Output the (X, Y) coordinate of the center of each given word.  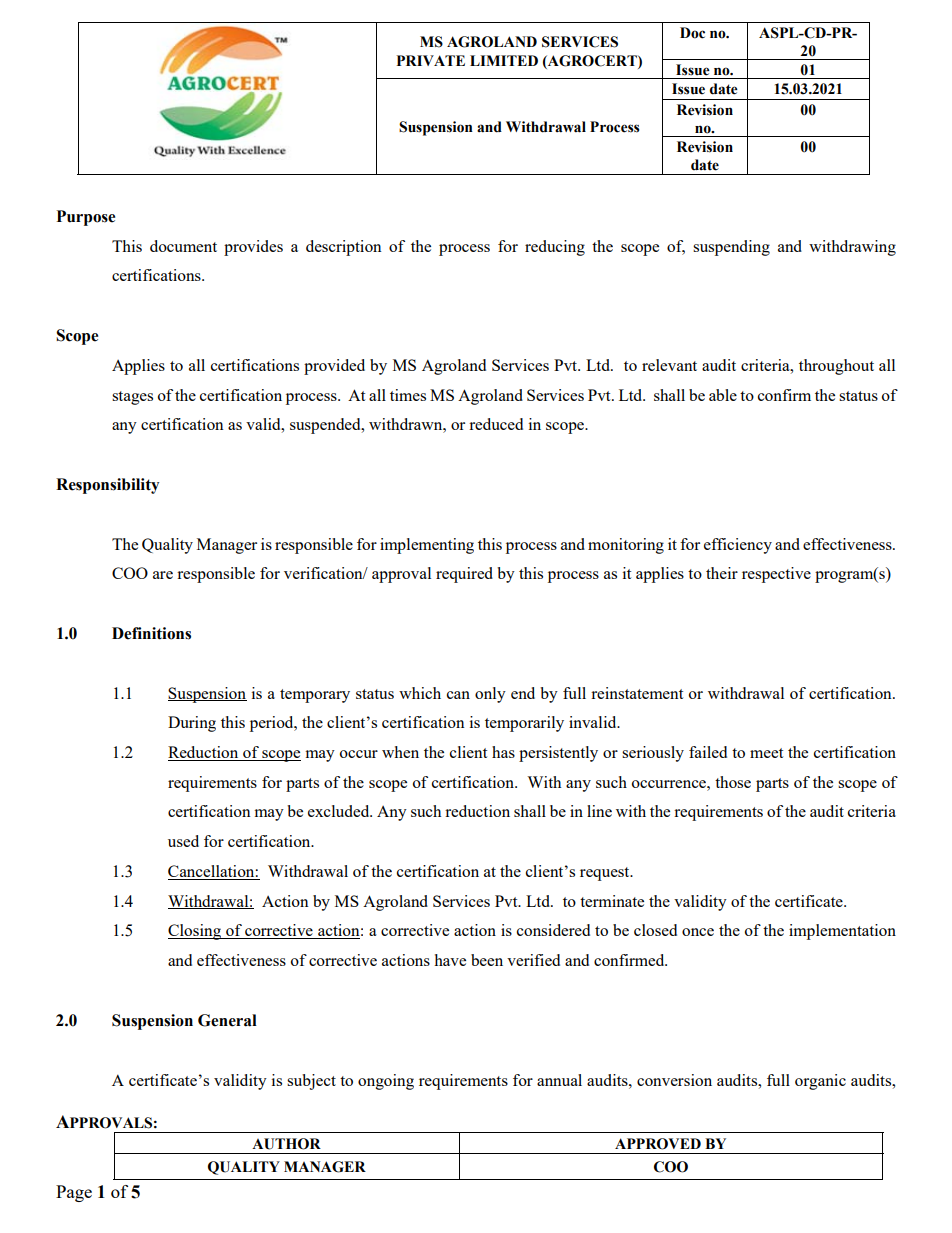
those (733, 782)
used (183, 841)
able (723, 395)
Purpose (86, 218)
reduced (496, 424)
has (503, 752)
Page (74, 1193)
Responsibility (107, 486)
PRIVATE (430, 60)
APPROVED (658, 1144)
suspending (731, 248)
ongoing (386, 1082)
